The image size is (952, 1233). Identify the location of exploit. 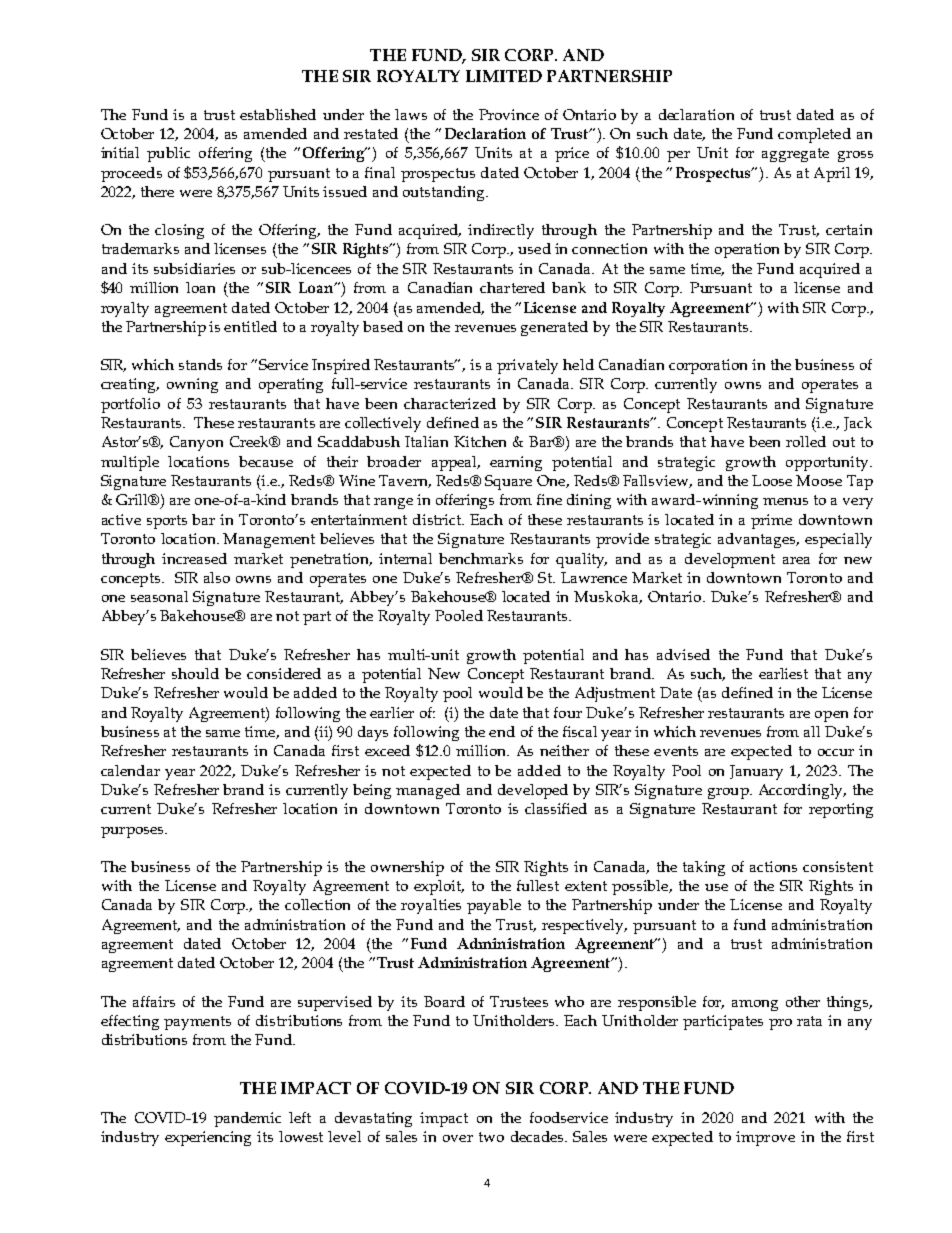
(439, 887).
